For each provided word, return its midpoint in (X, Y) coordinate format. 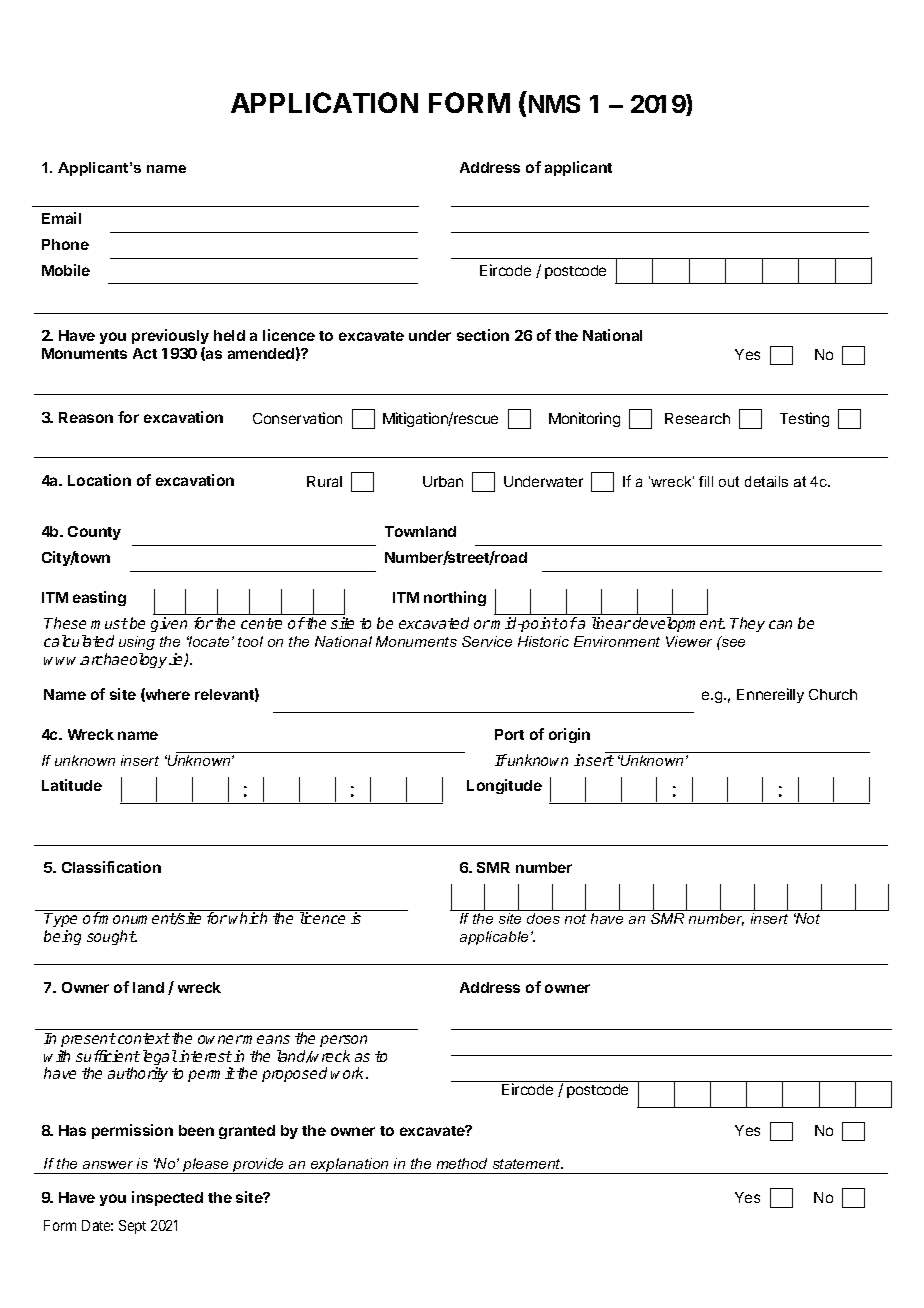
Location (99, 480)
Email (61, 218)
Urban (443, 481)
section (483, 335)
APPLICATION (324, 102)
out (729, 481)
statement (528, 1164)
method (462, 1163)
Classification (111, 867)
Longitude (504, 786)
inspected (167, 1198)
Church (833, 694)
